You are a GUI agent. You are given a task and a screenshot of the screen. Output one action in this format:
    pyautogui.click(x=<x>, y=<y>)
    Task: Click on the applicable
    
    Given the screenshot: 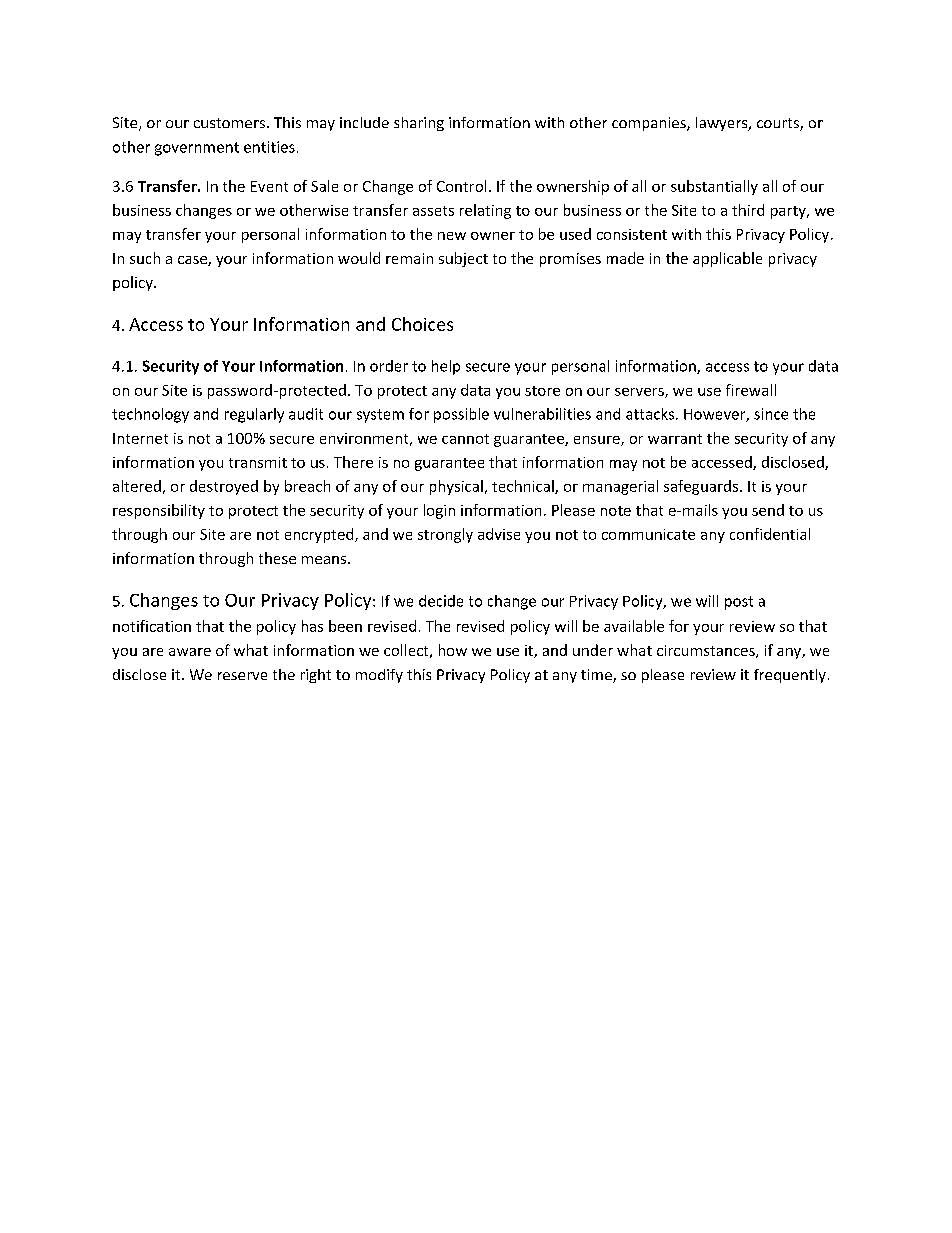 What is the action you would take?
    pyautogui.click(x=727, y=259)
